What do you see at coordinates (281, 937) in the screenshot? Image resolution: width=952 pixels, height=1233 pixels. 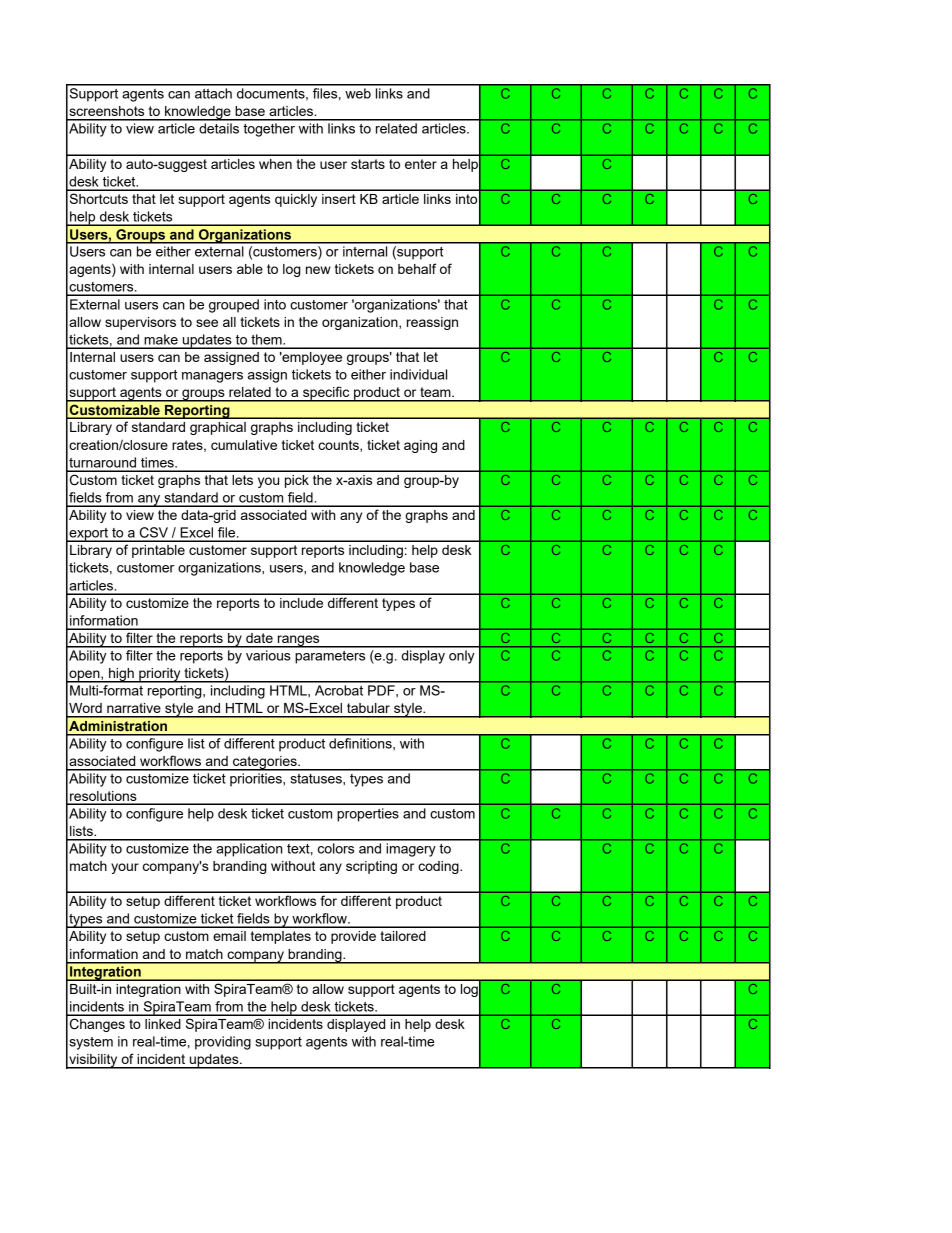 I see `templates` at bounding box center [281, 937].
